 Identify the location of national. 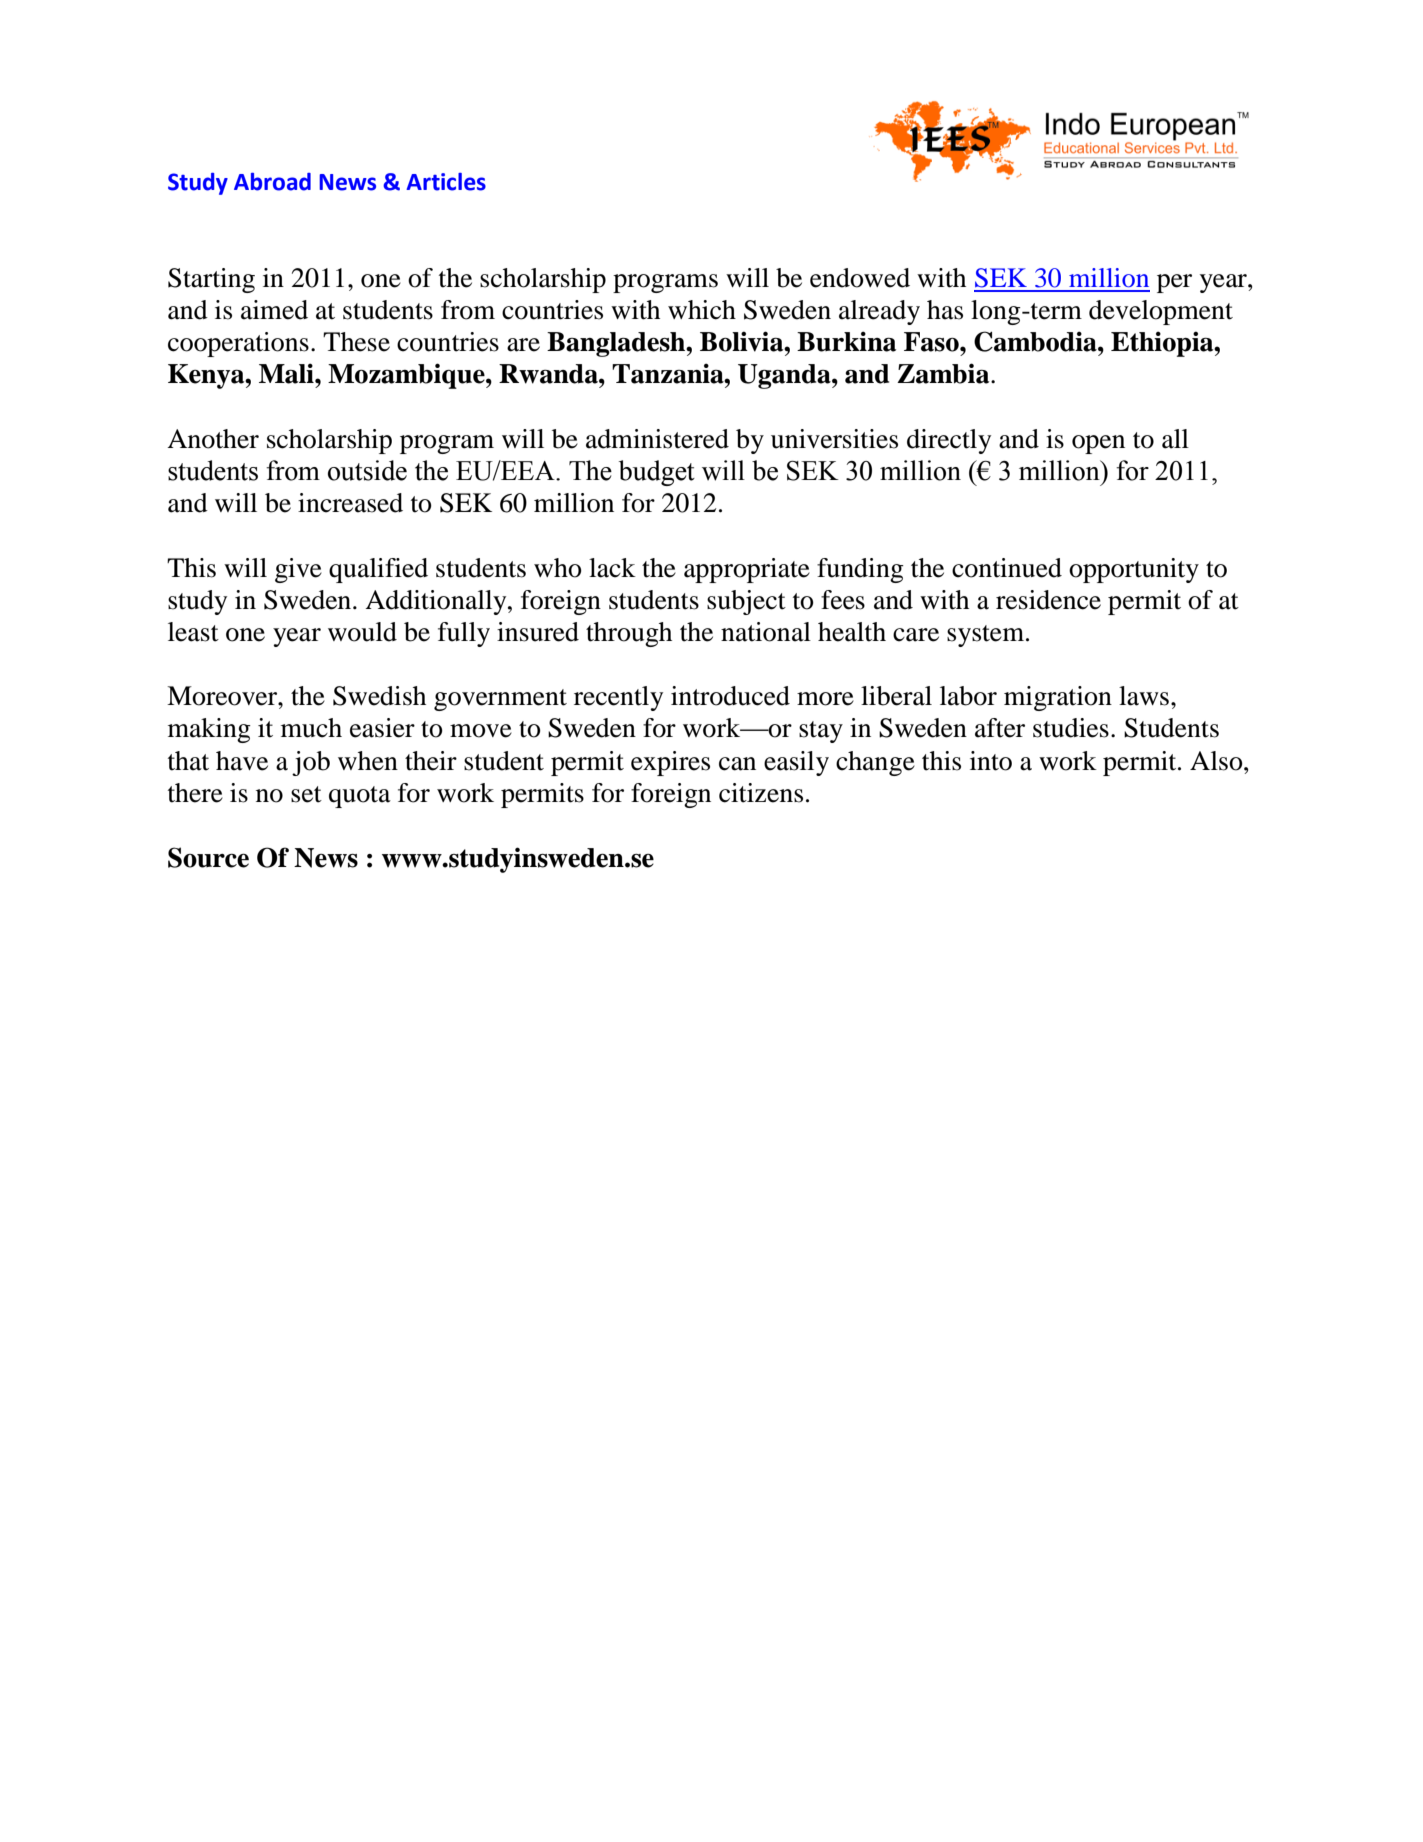
(766, 632).
